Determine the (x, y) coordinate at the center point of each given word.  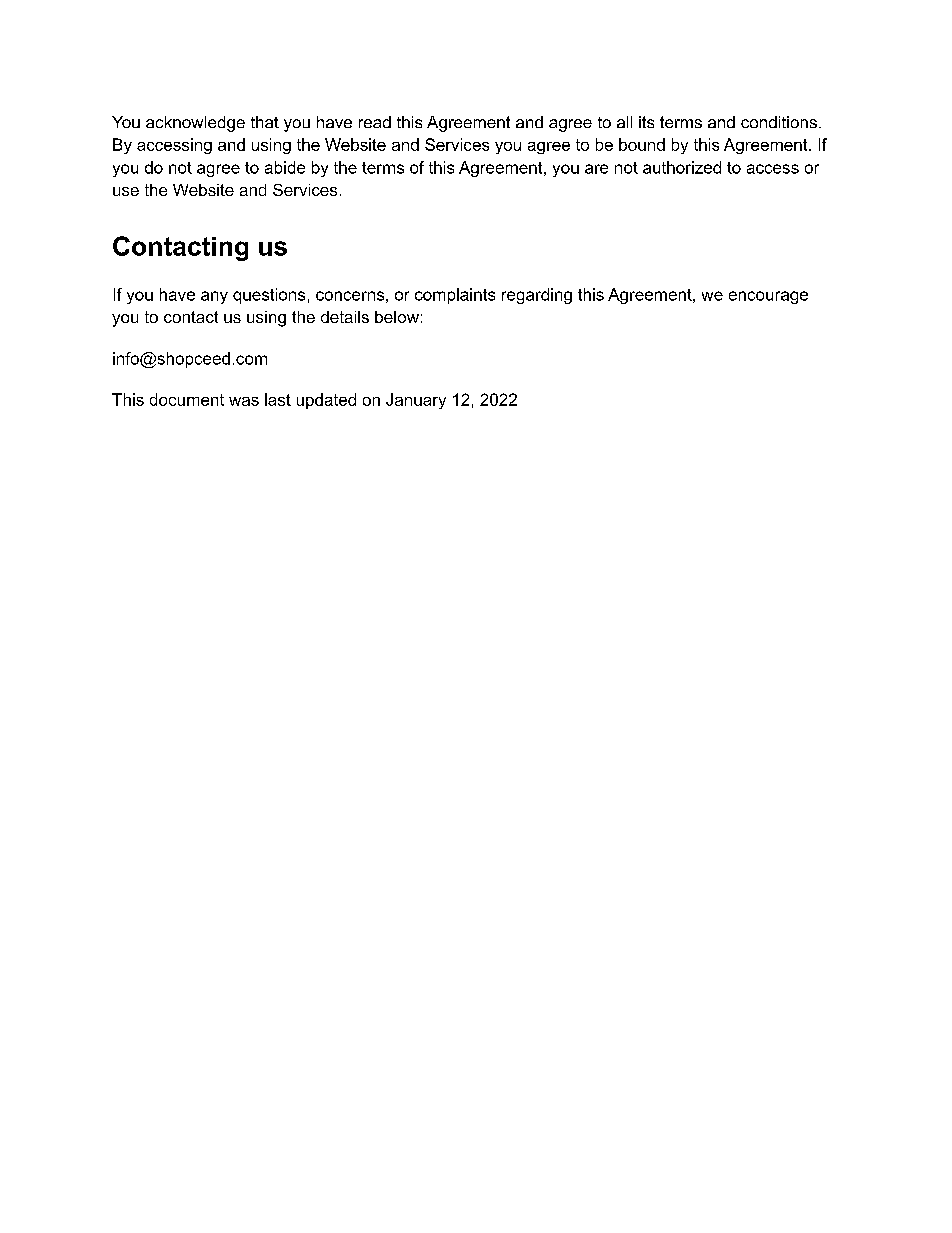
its (646, 122)
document (187, 399)
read (375, 122)
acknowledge (195, 124)
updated (326, 401)
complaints (455, 296)
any (214, 297)
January (416, 401)
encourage (768, 297)
